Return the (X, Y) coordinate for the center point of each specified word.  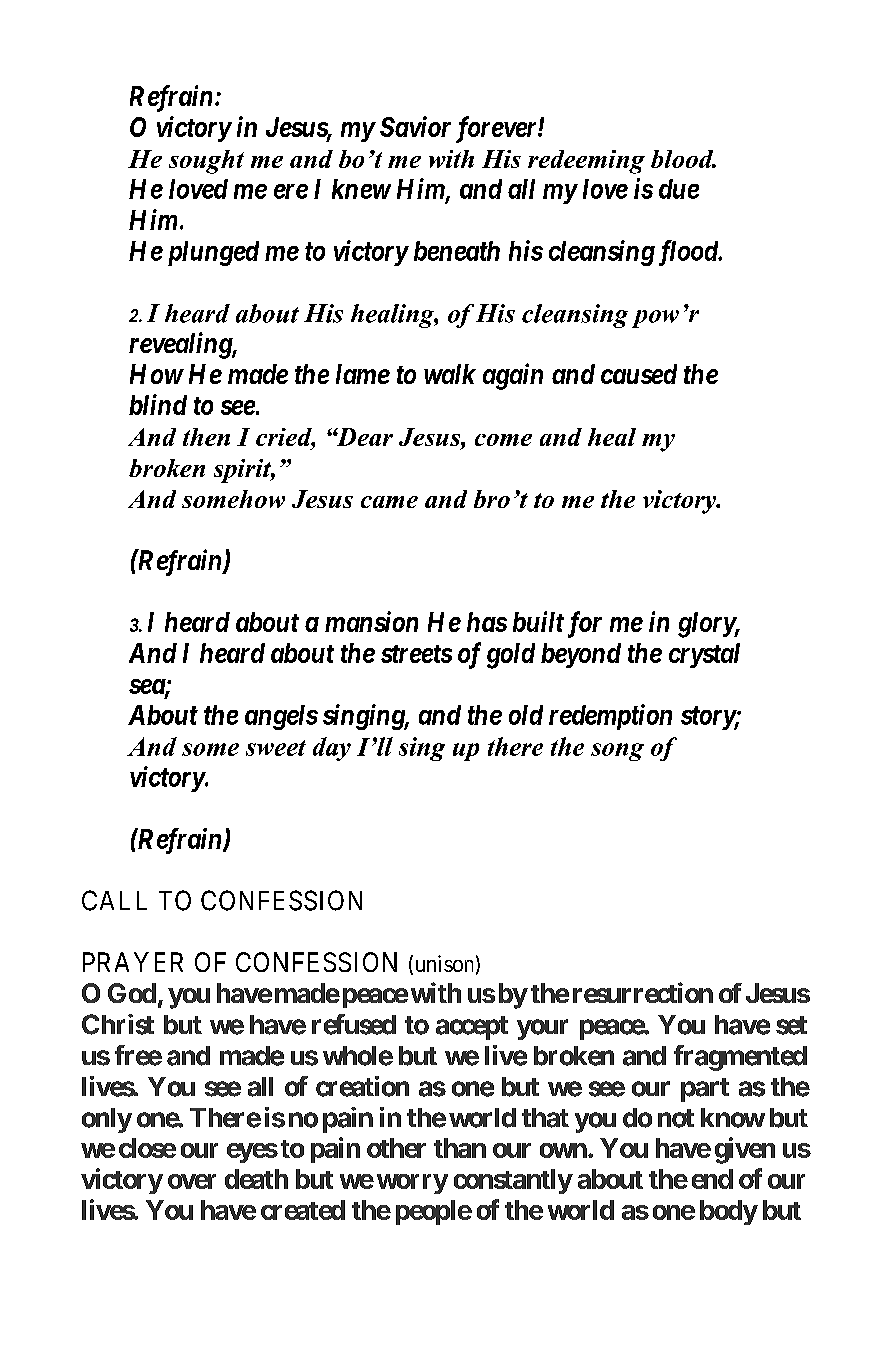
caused (639, 374)
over (192, 1181)
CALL (114, 900)
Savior (415, 126)
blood (683, 159)
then (206, 437)
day (332, 749)
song (617, 752)
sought (206, 162)
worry (412, 1184)
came (389, 502)
